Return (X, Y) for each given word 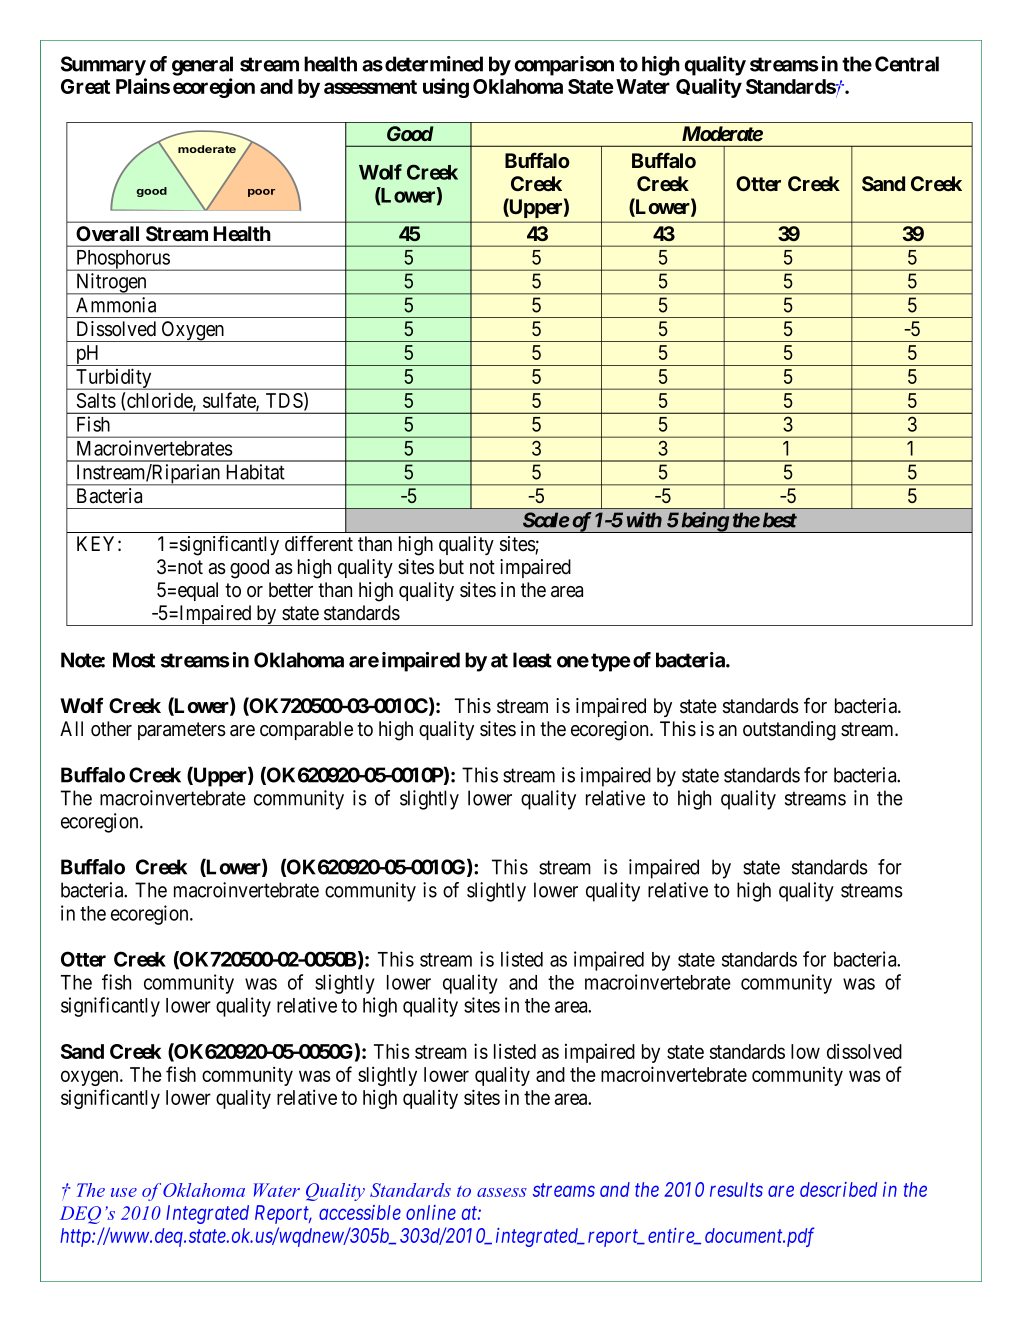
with (644, 520)
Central (907, 64)
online (431, 1212)
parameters (182, 731)
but (451, 567)
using (446, 88)
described (838, 1189)
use (124, 1192)
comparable (306, 730)
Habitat (256, 472)
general (202, 66)
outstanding (789, 731)
